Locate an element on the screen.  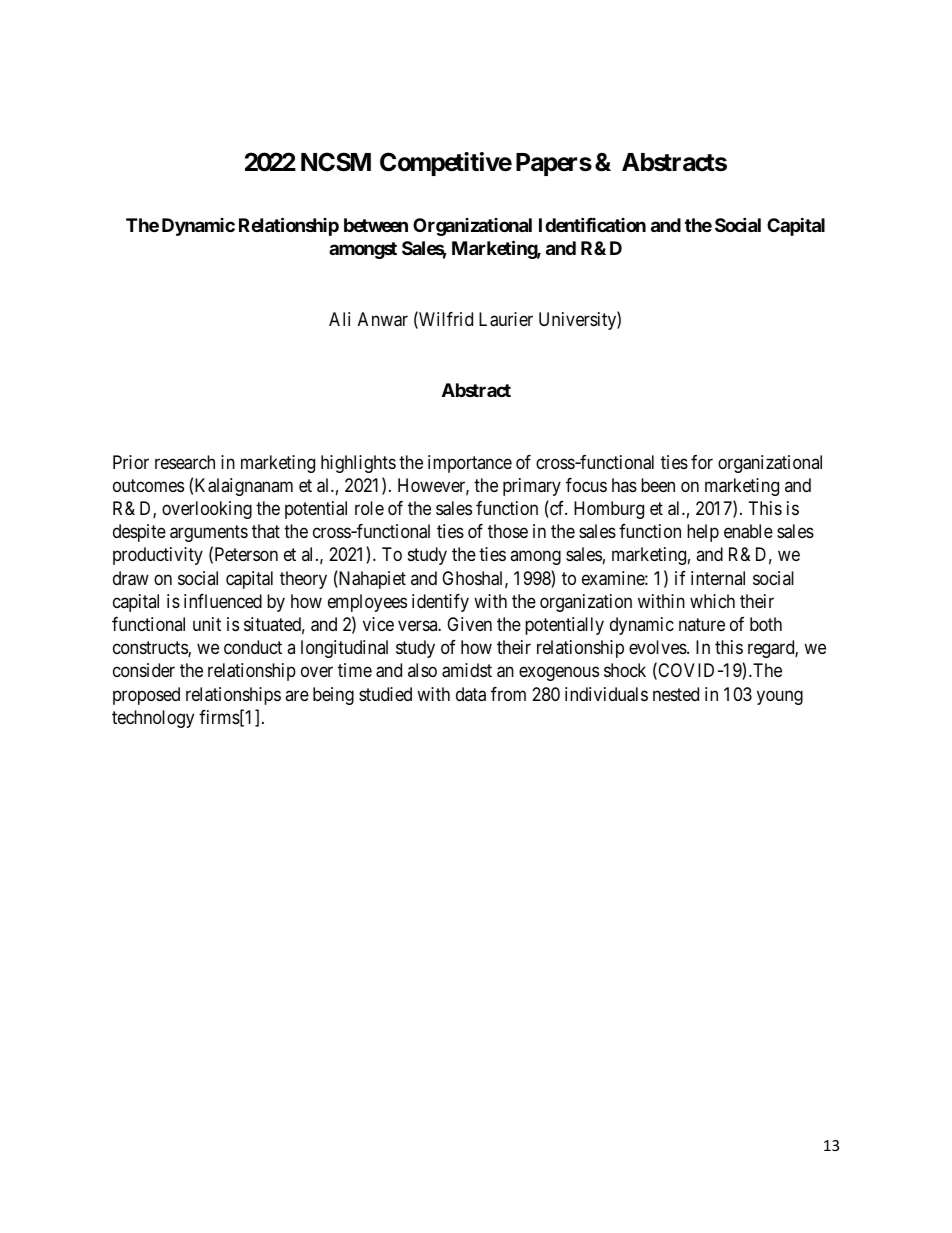
importance is located at coordinates (470, 464).
